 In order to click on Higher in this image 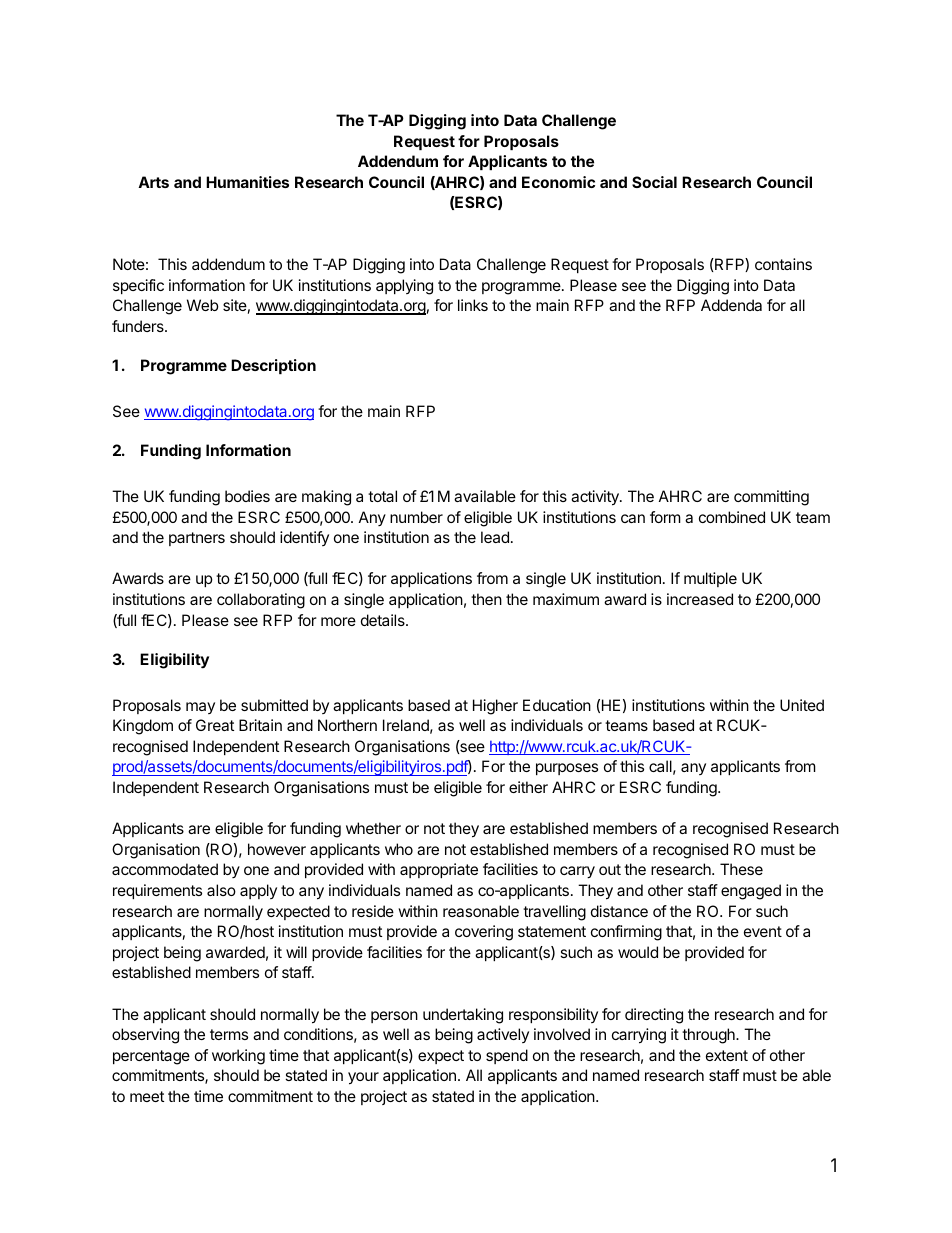, I will do `click(495, 707)`.
